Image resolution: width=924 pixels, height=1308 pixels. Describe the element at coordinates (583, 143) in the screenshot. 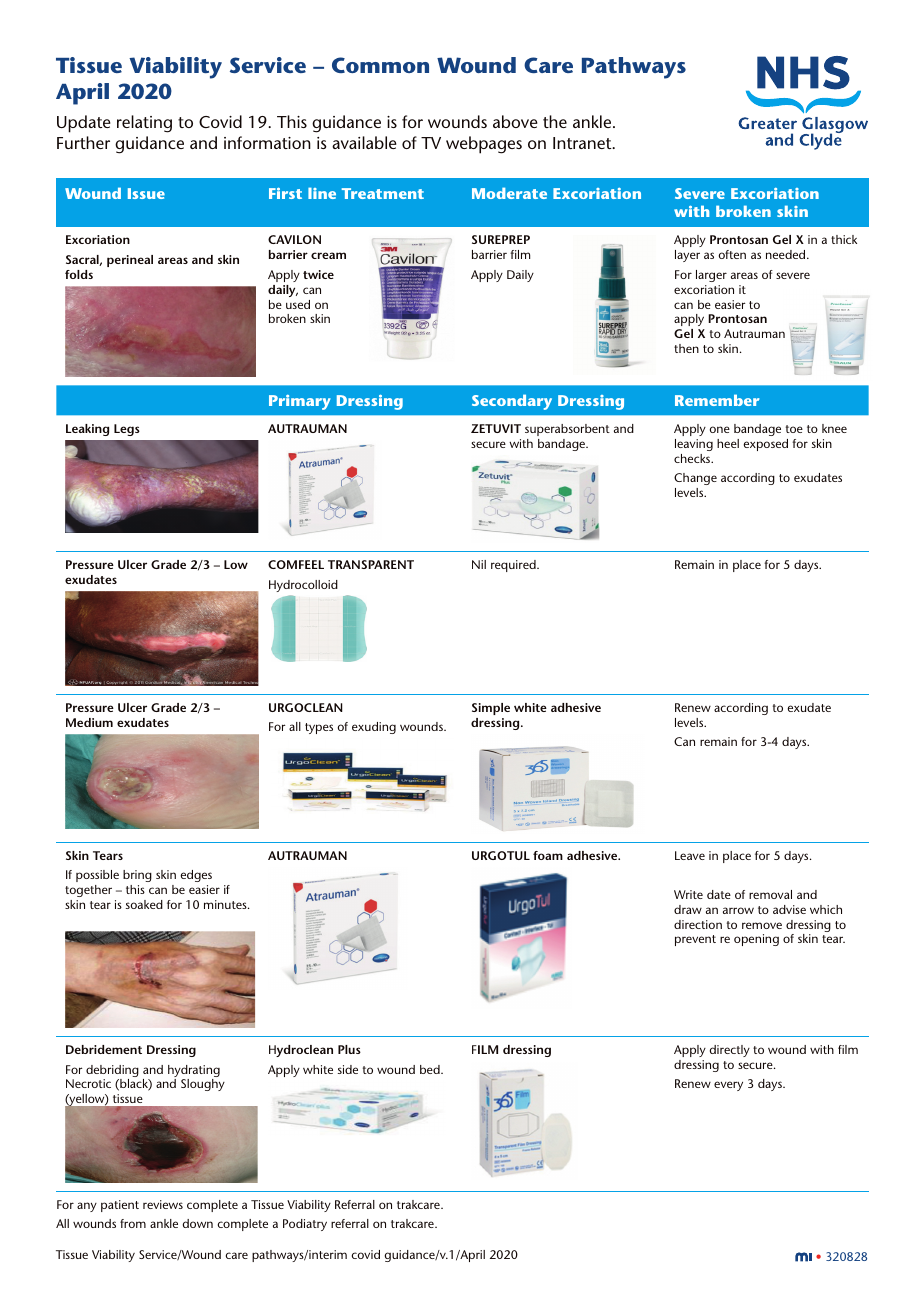

I see `Intranet` at that location.
